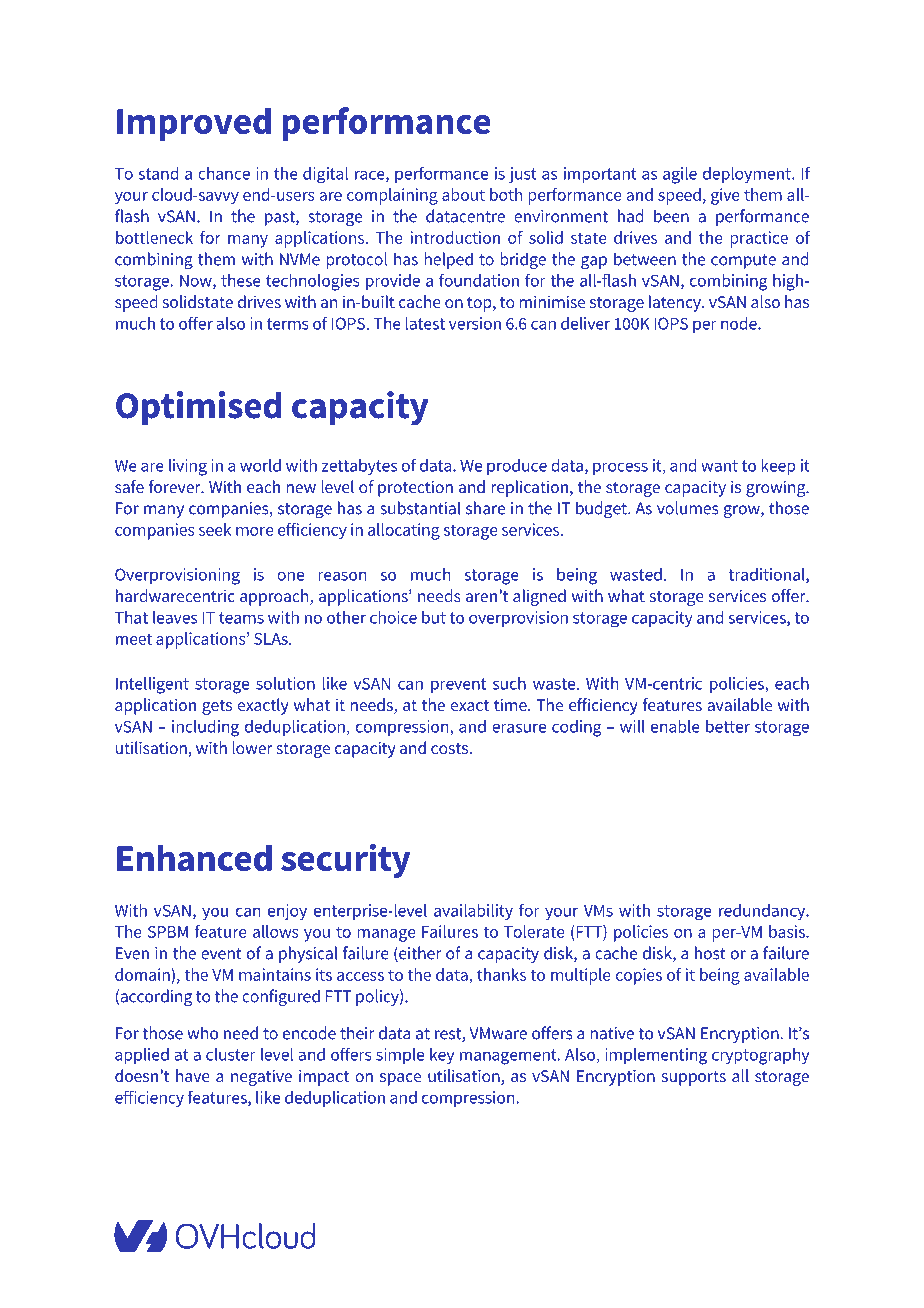 The height and width of the document is (1308, 924). I want to click on about, so click(463, 194).
